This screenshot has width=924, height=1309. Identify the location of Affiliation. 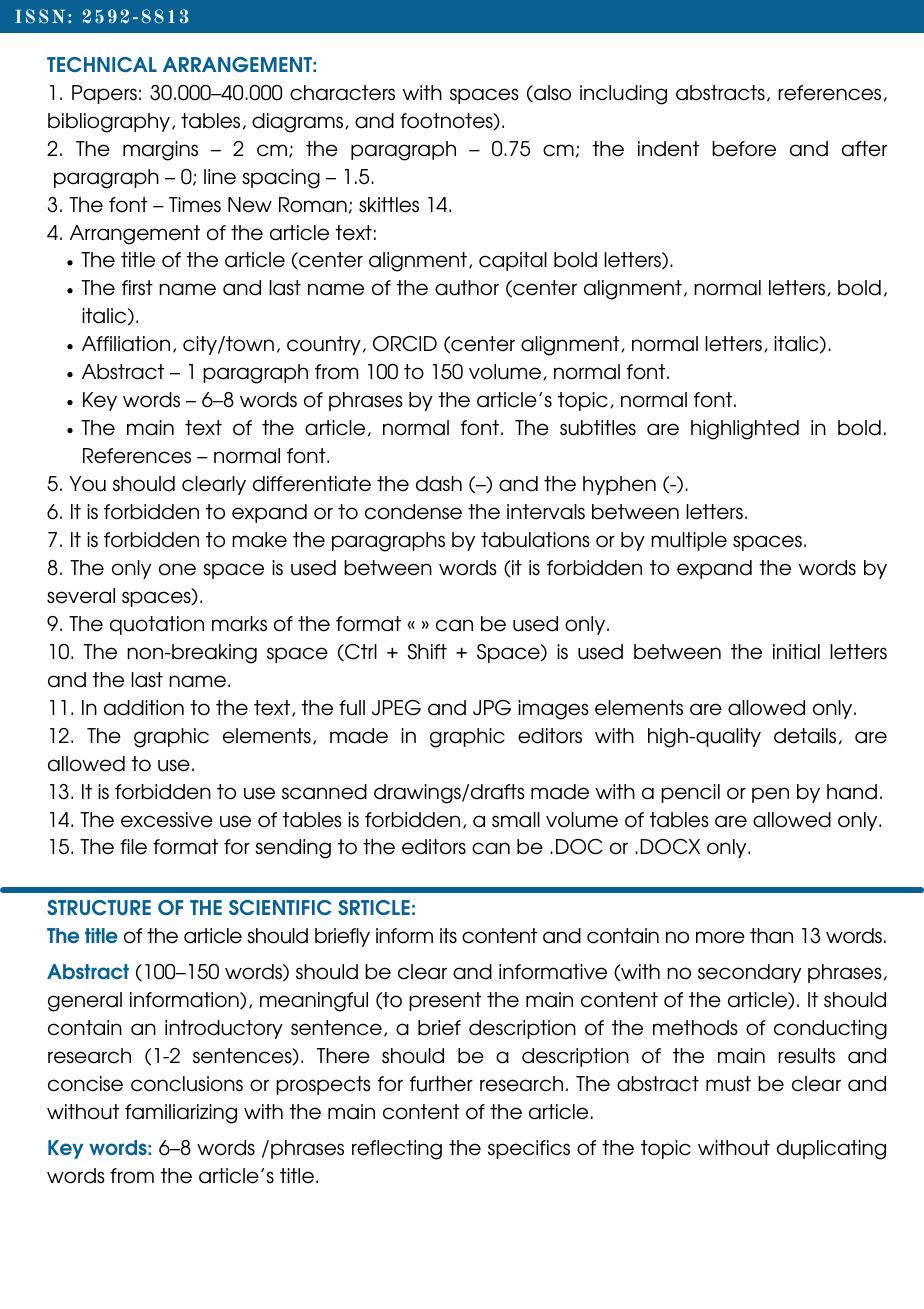
(126, 344).
